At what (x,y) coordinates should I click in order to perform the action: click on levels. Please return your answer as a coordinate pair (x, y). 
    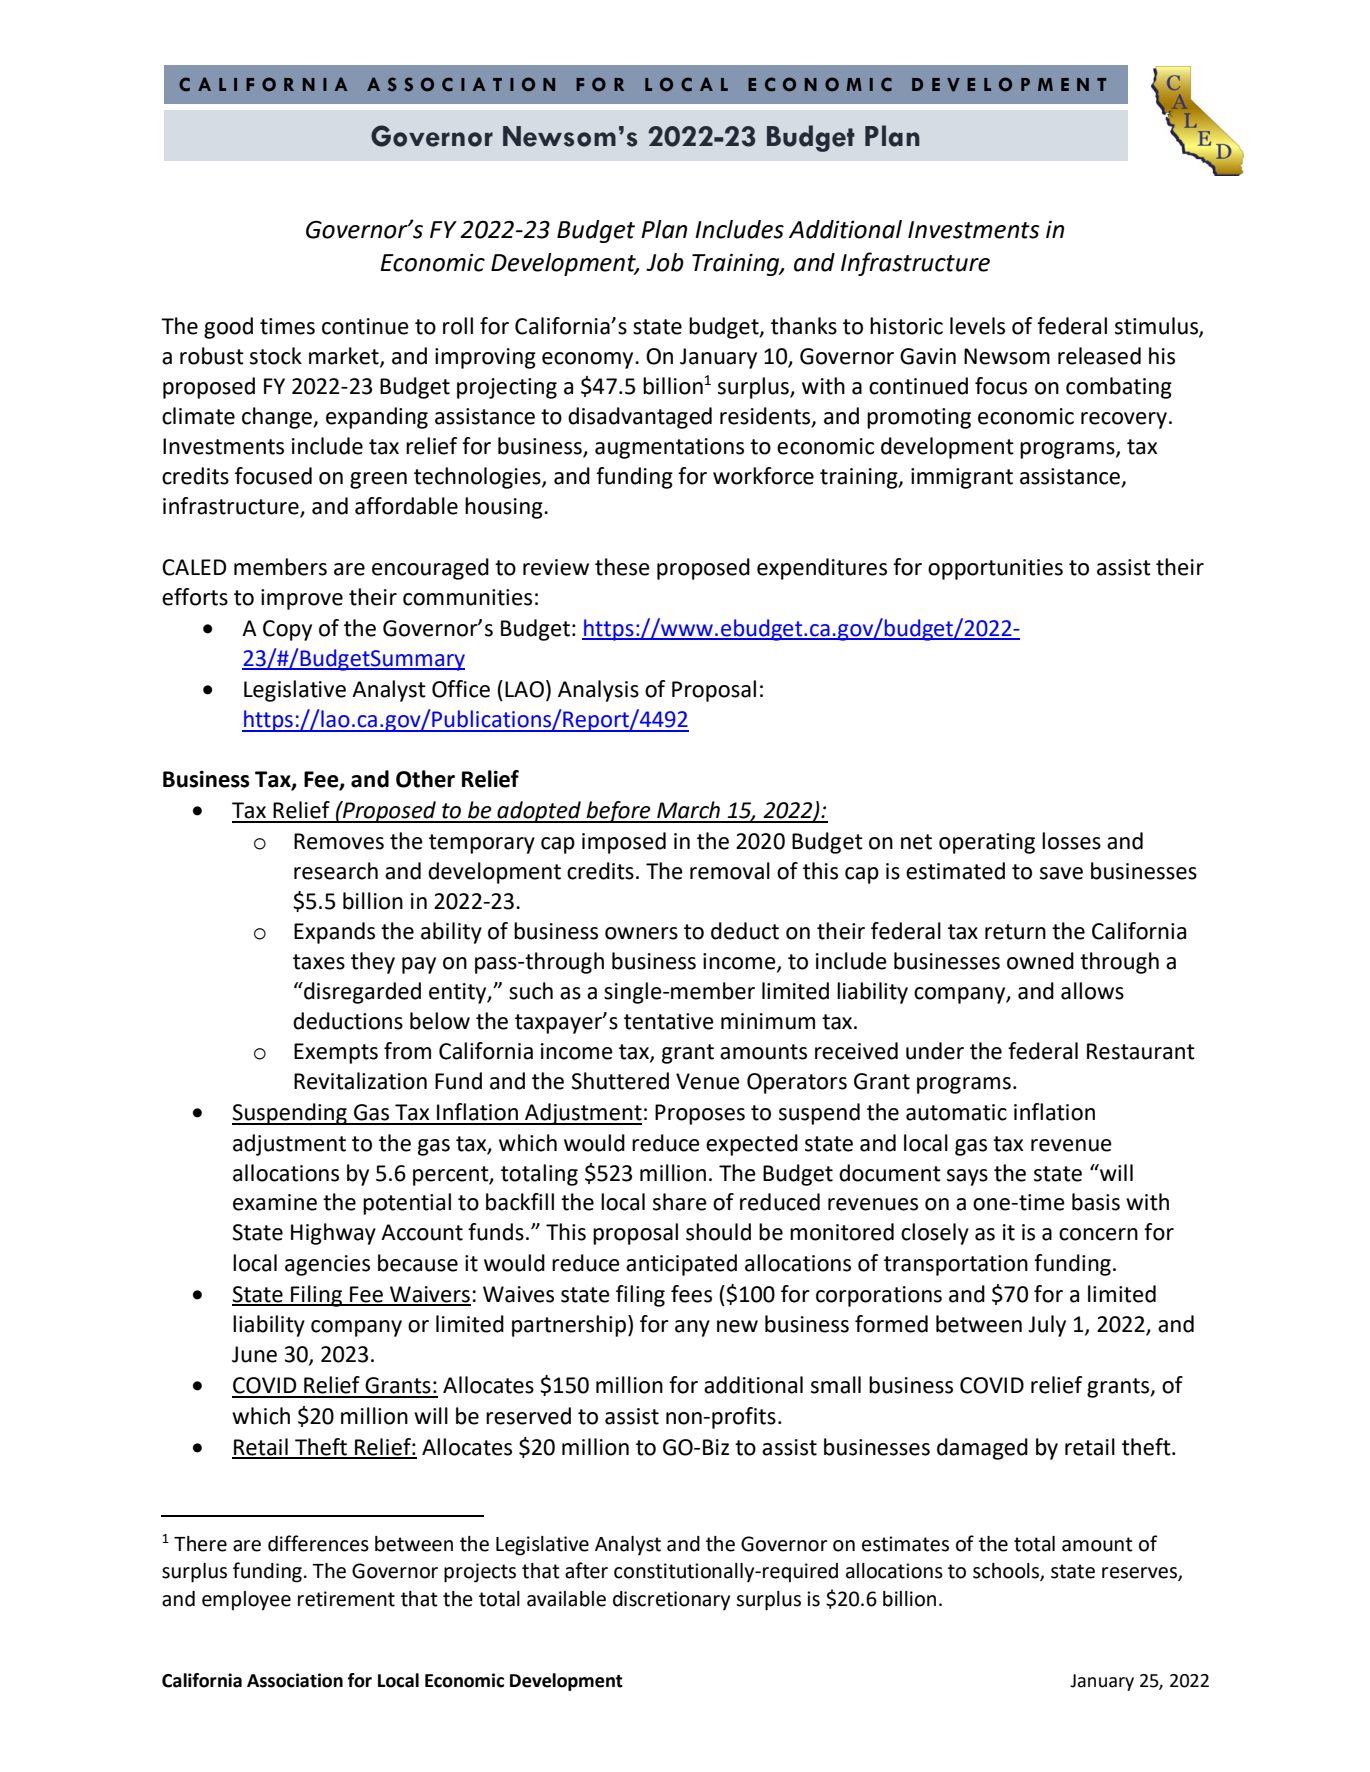
    Looking at the image, I should click on (977, 326).
